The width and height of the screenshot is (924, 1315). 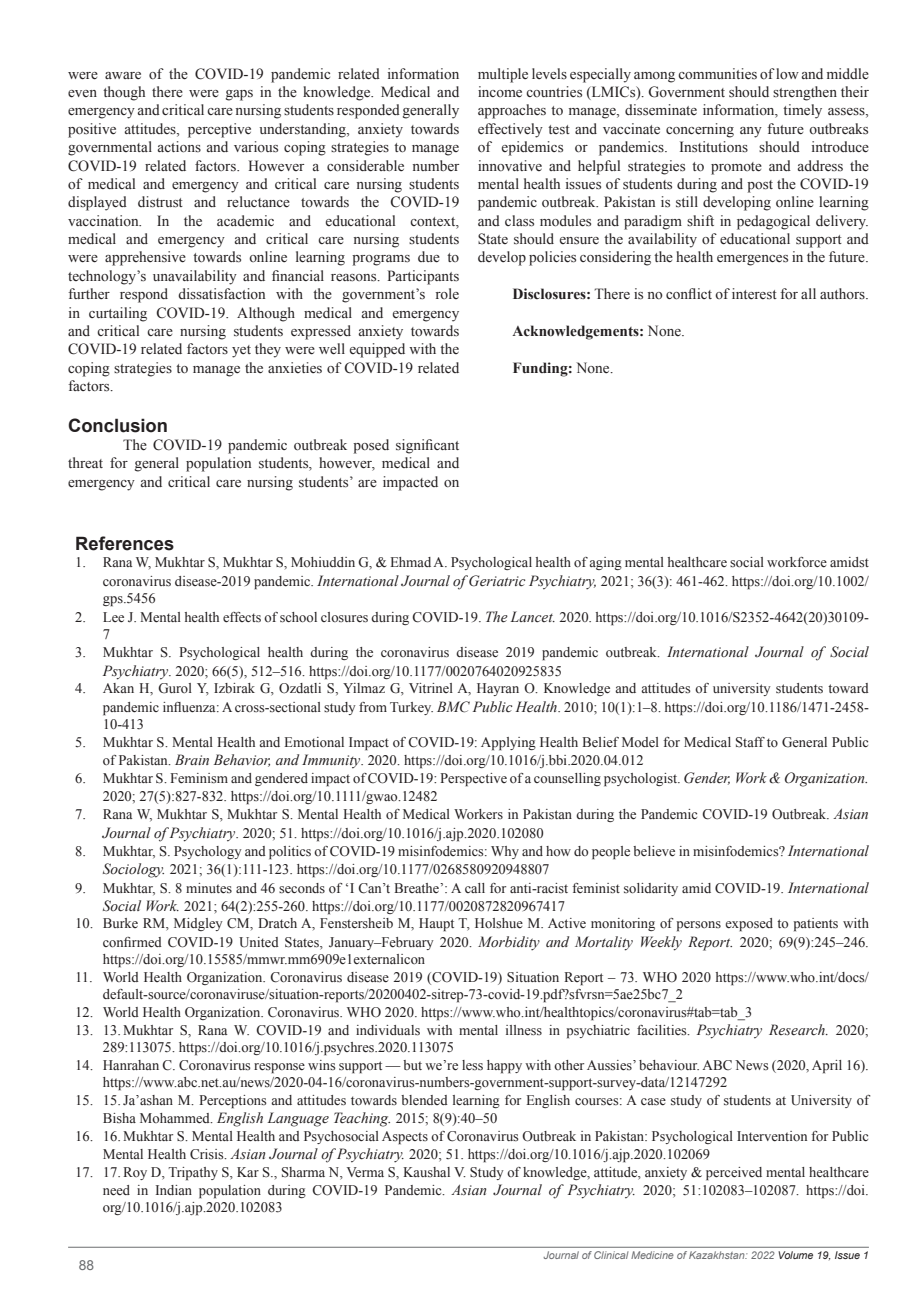 What do you see at coordinates (179, 147) in the screenshot?
I see `actions` at bounding box center [179, 147].
